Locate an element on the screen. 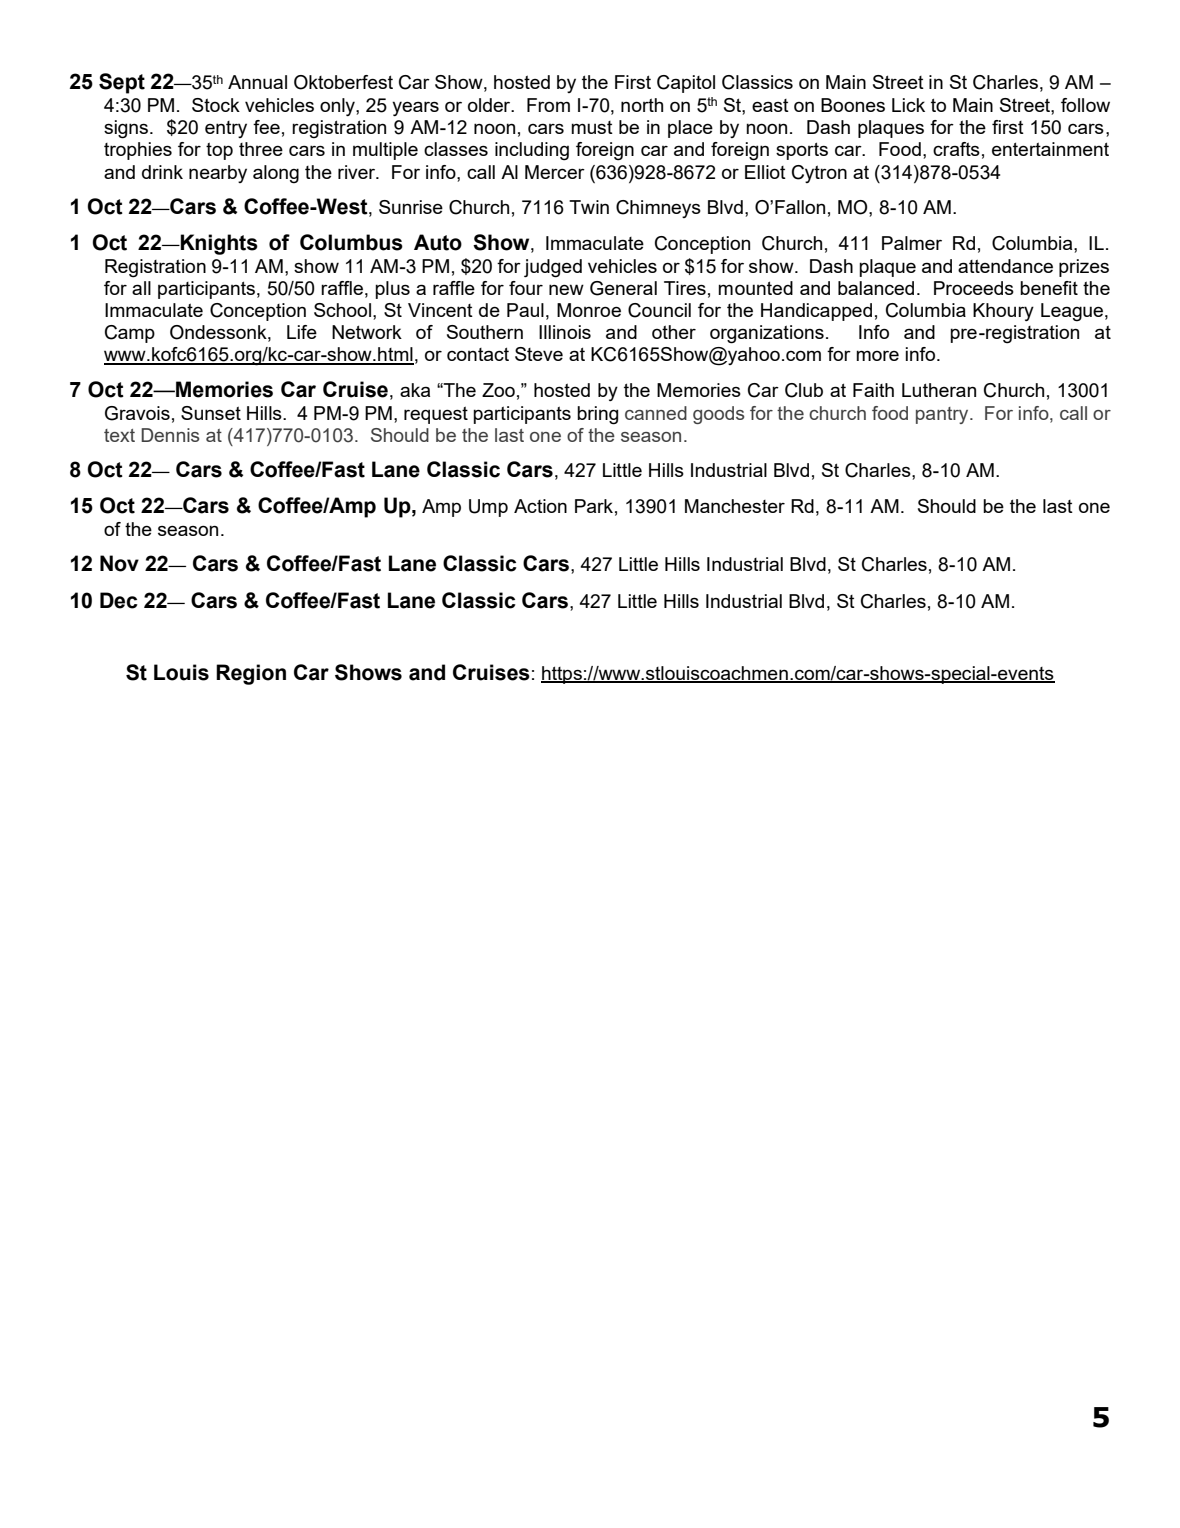 The height and width of the screenshot is (1528, 1180). Columbus is located at coordinates (351, 242).
